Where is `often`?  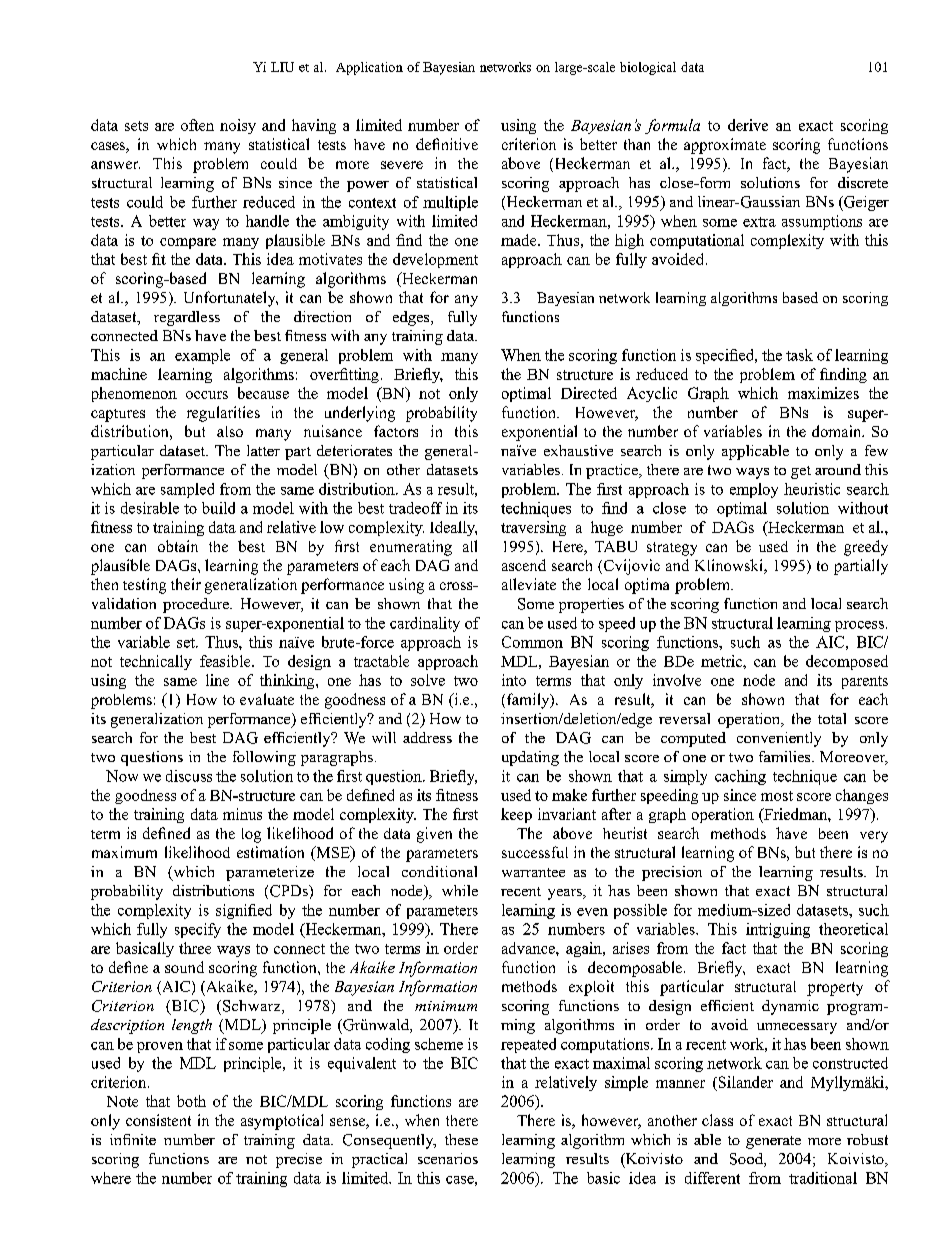
often is located at coordinates (197, 125).
